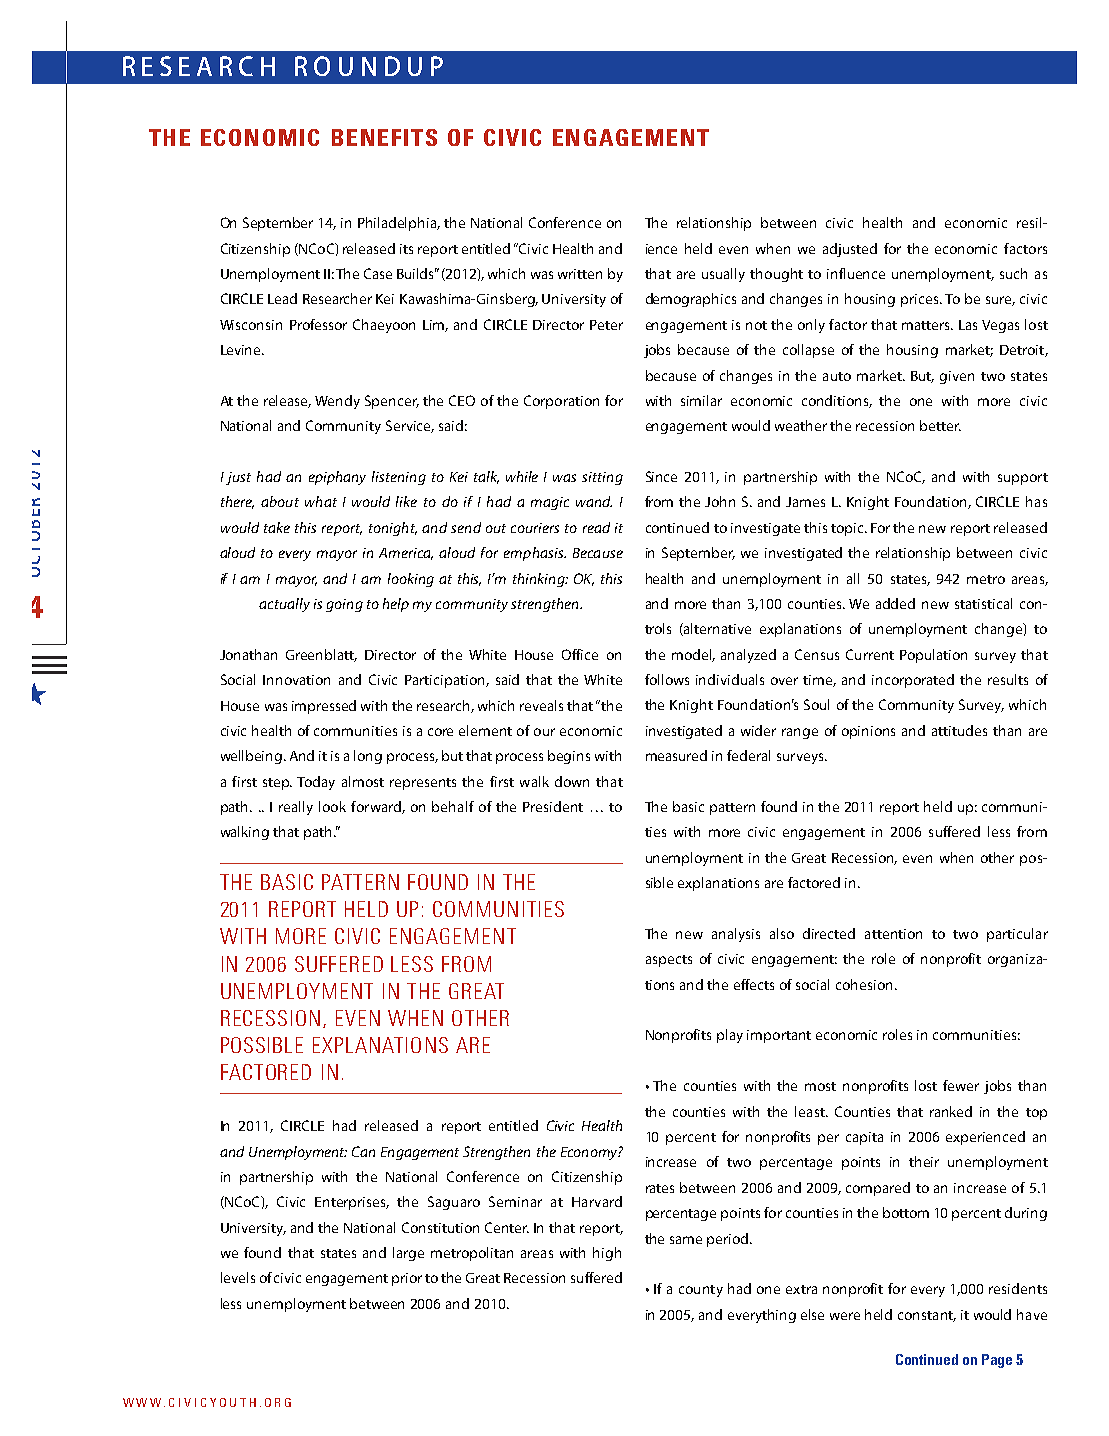  Describe the element at coordinates (669, 961) in the screenshot. I see `aspects` at that location.
